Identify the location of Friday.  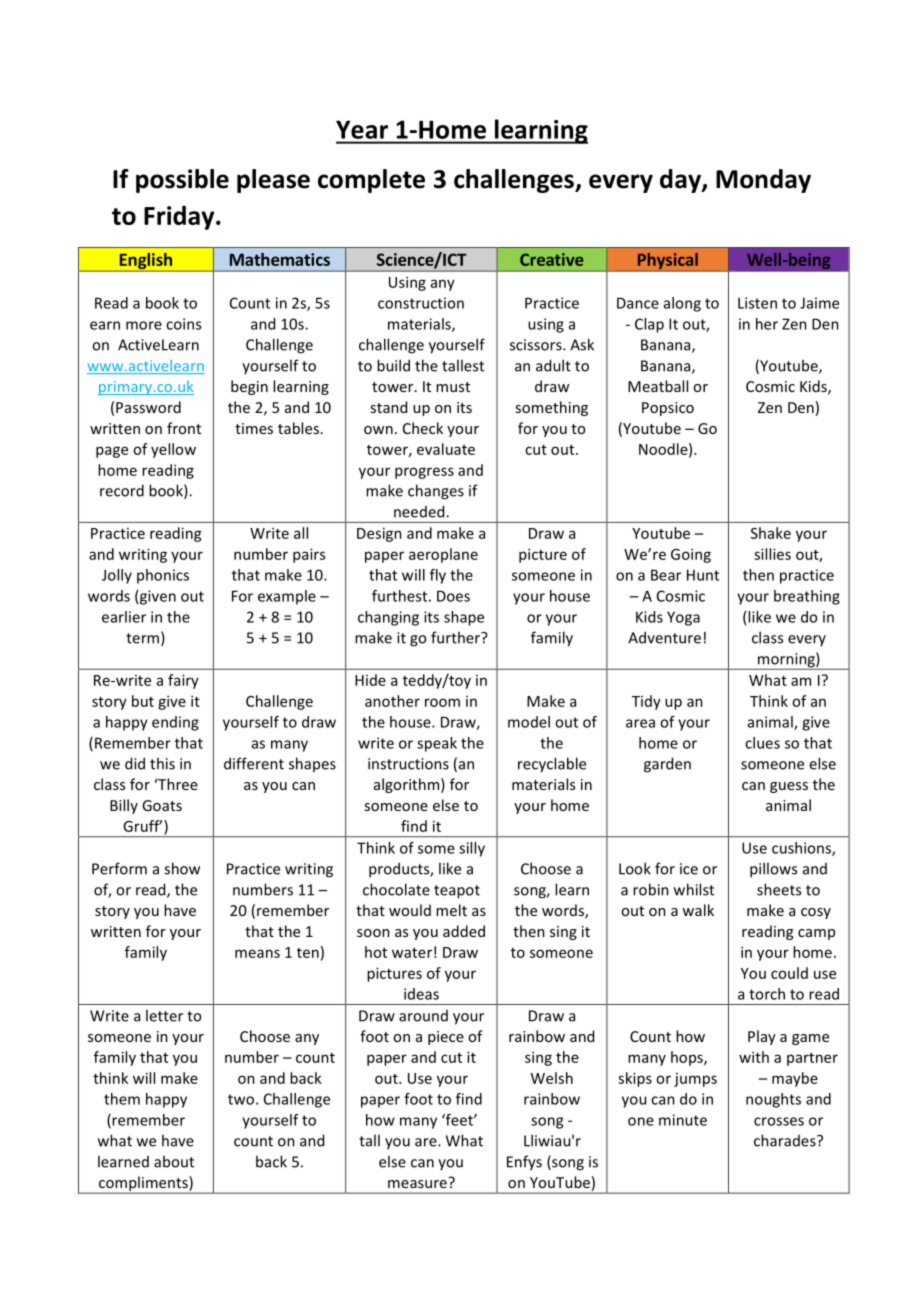
(180, 217).
